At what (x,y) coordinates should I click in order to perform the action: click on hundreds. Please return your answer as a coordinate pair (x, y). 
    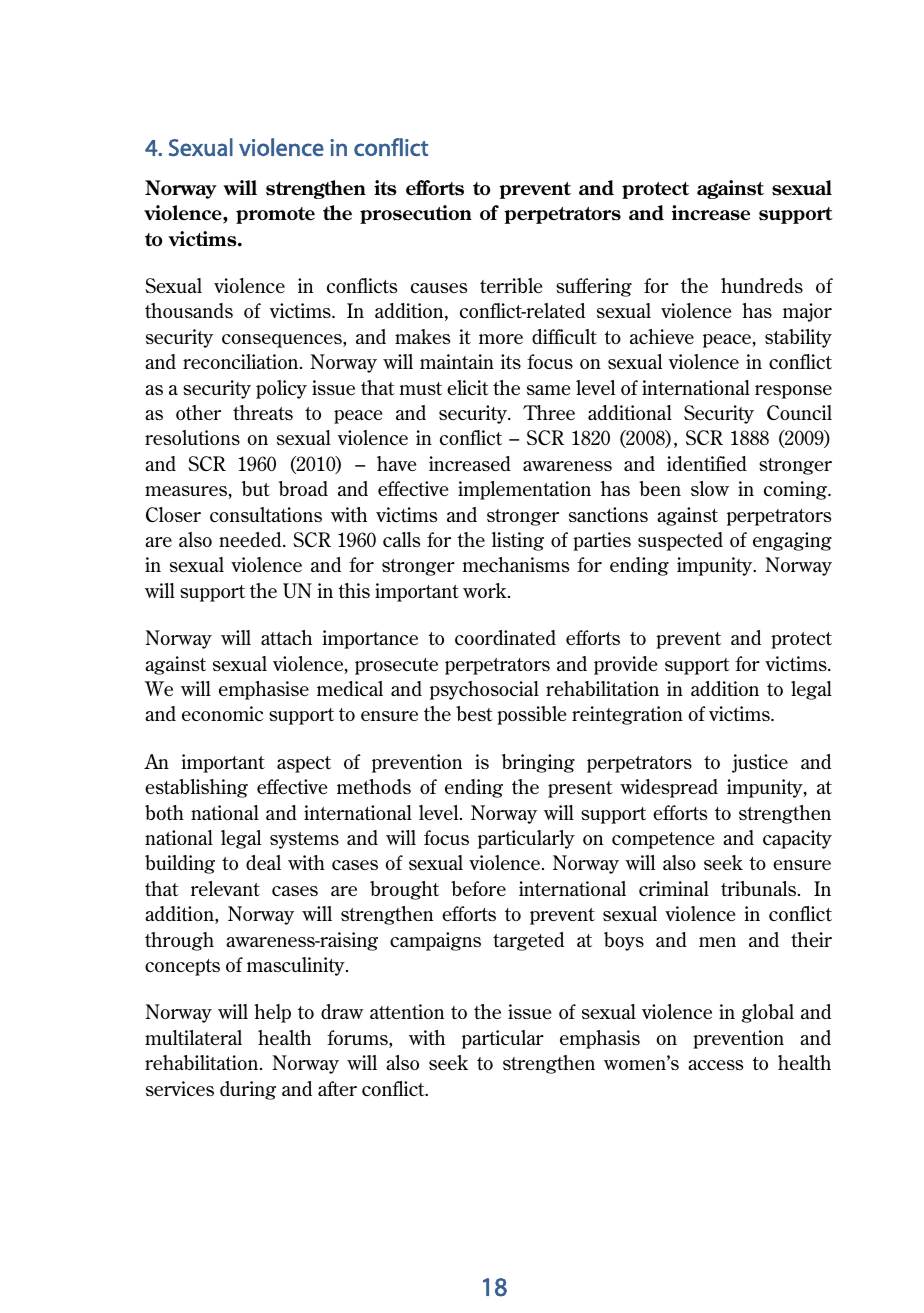
    Looking at the image, I should click on (762, 285).
